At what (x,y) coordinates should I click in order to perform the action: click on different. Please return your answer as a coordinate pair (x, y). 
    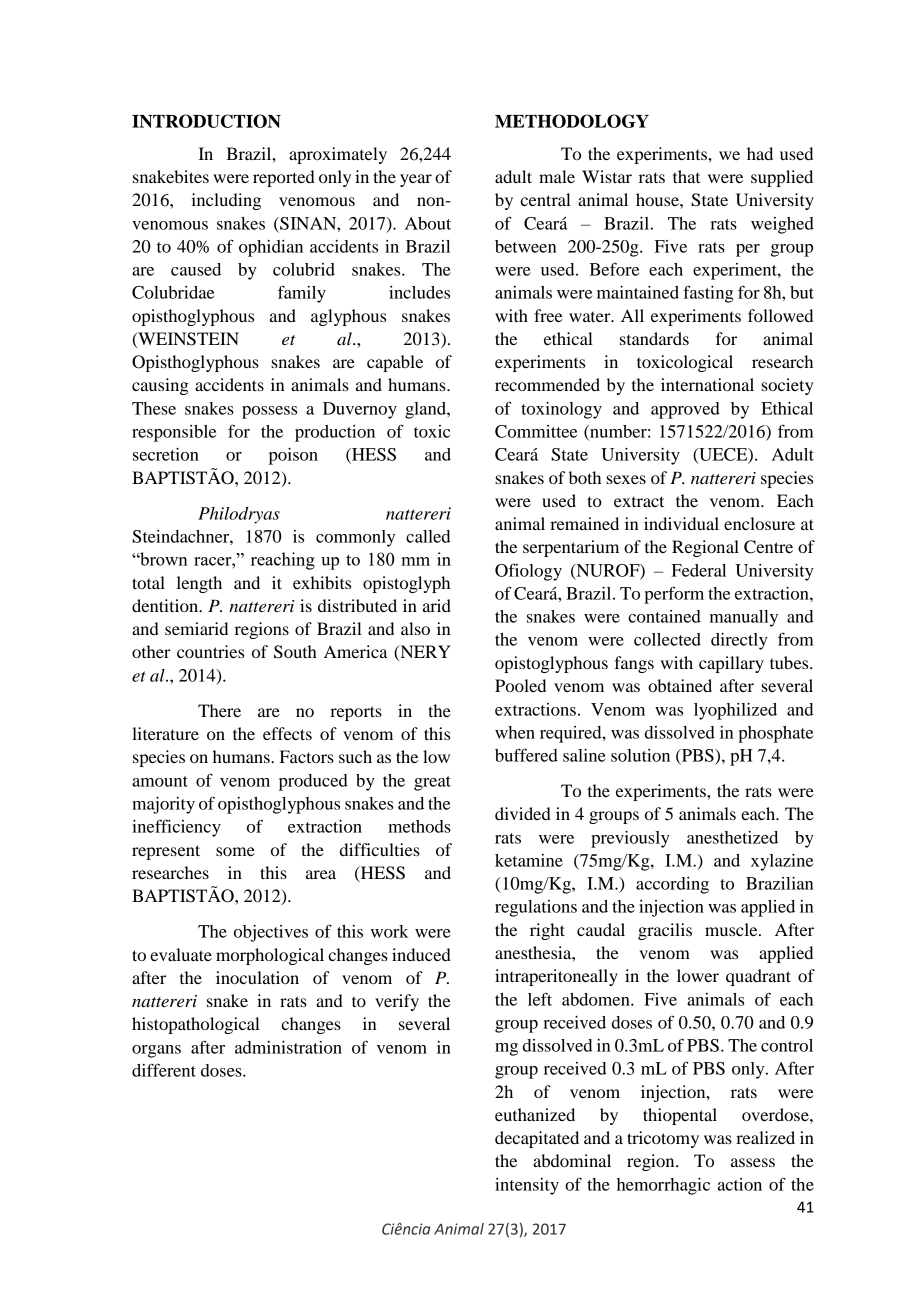
    Looking at the image, I should click on (164, 1070).
